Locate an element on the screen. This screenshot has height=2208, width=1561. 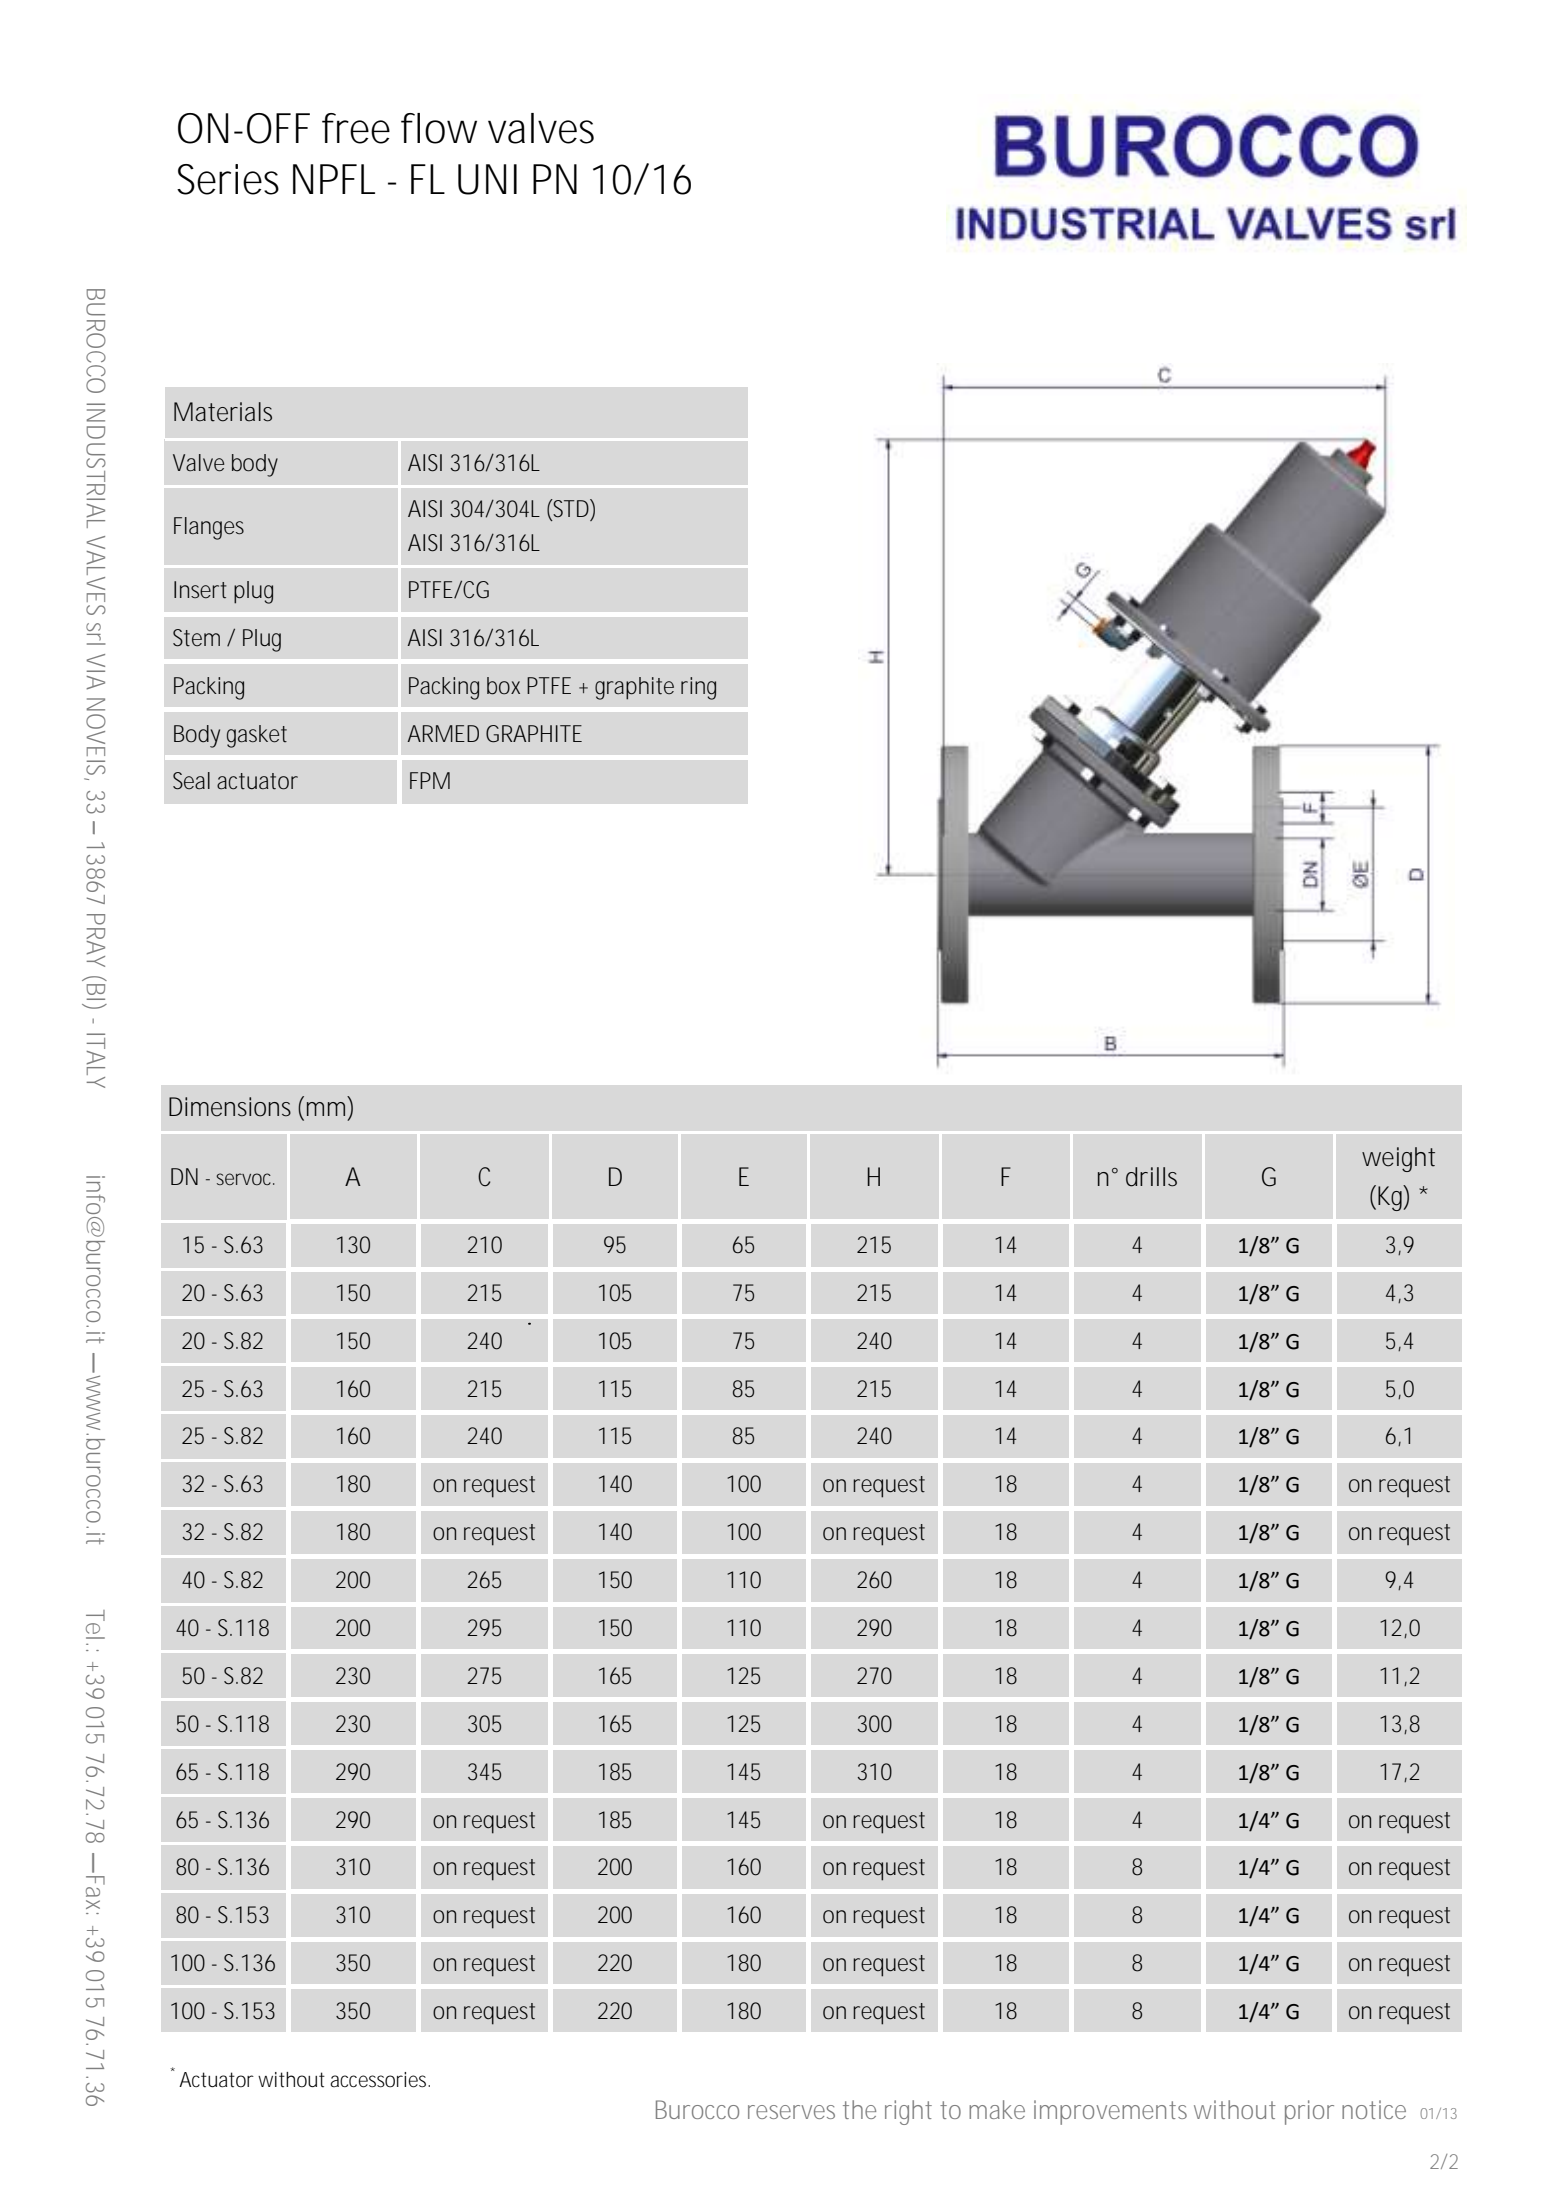
weight is located at coordinates (1398, 1159).
